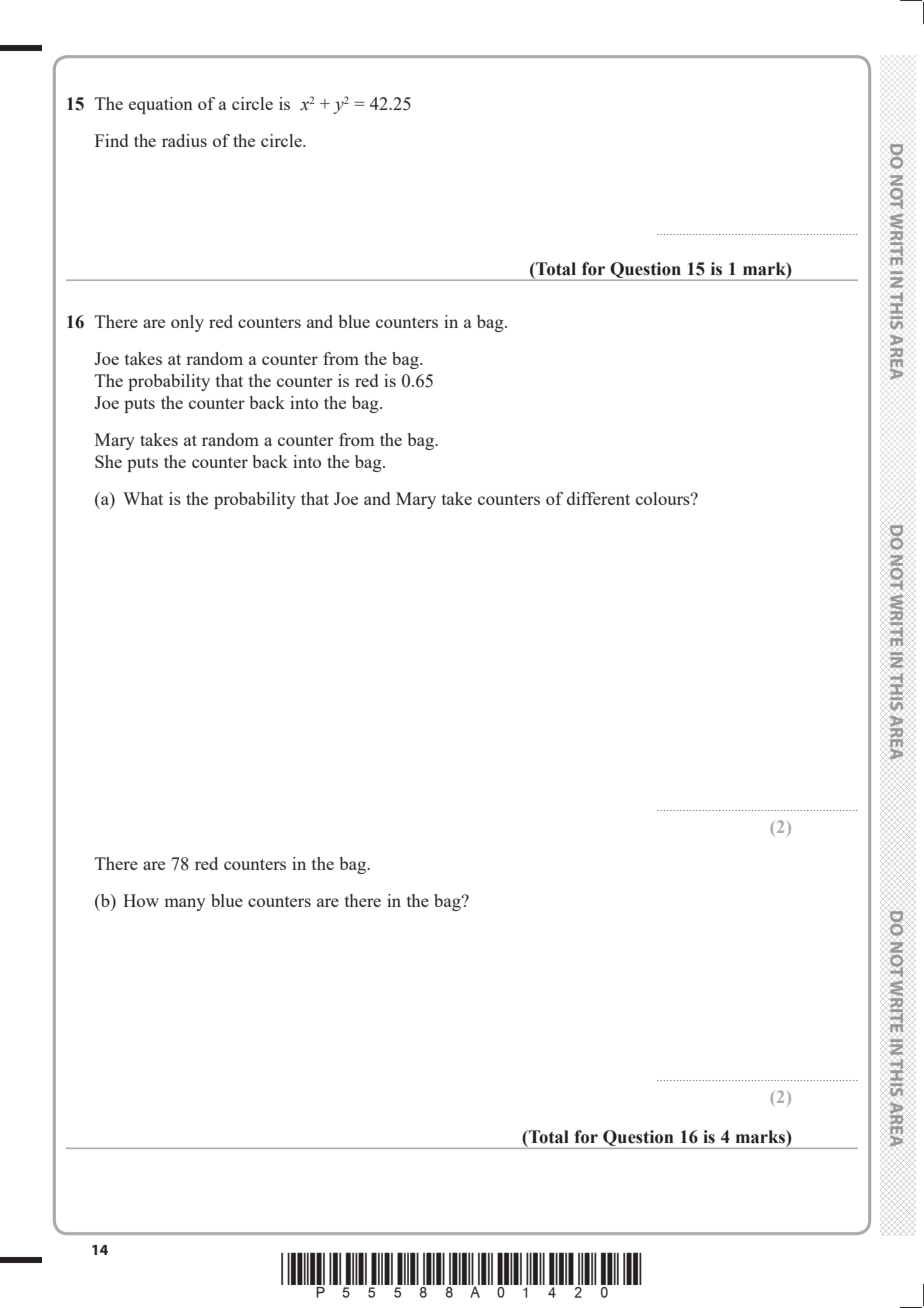  Describe the element at coordinates (185, 904) in the page. I see `many` at that location.
